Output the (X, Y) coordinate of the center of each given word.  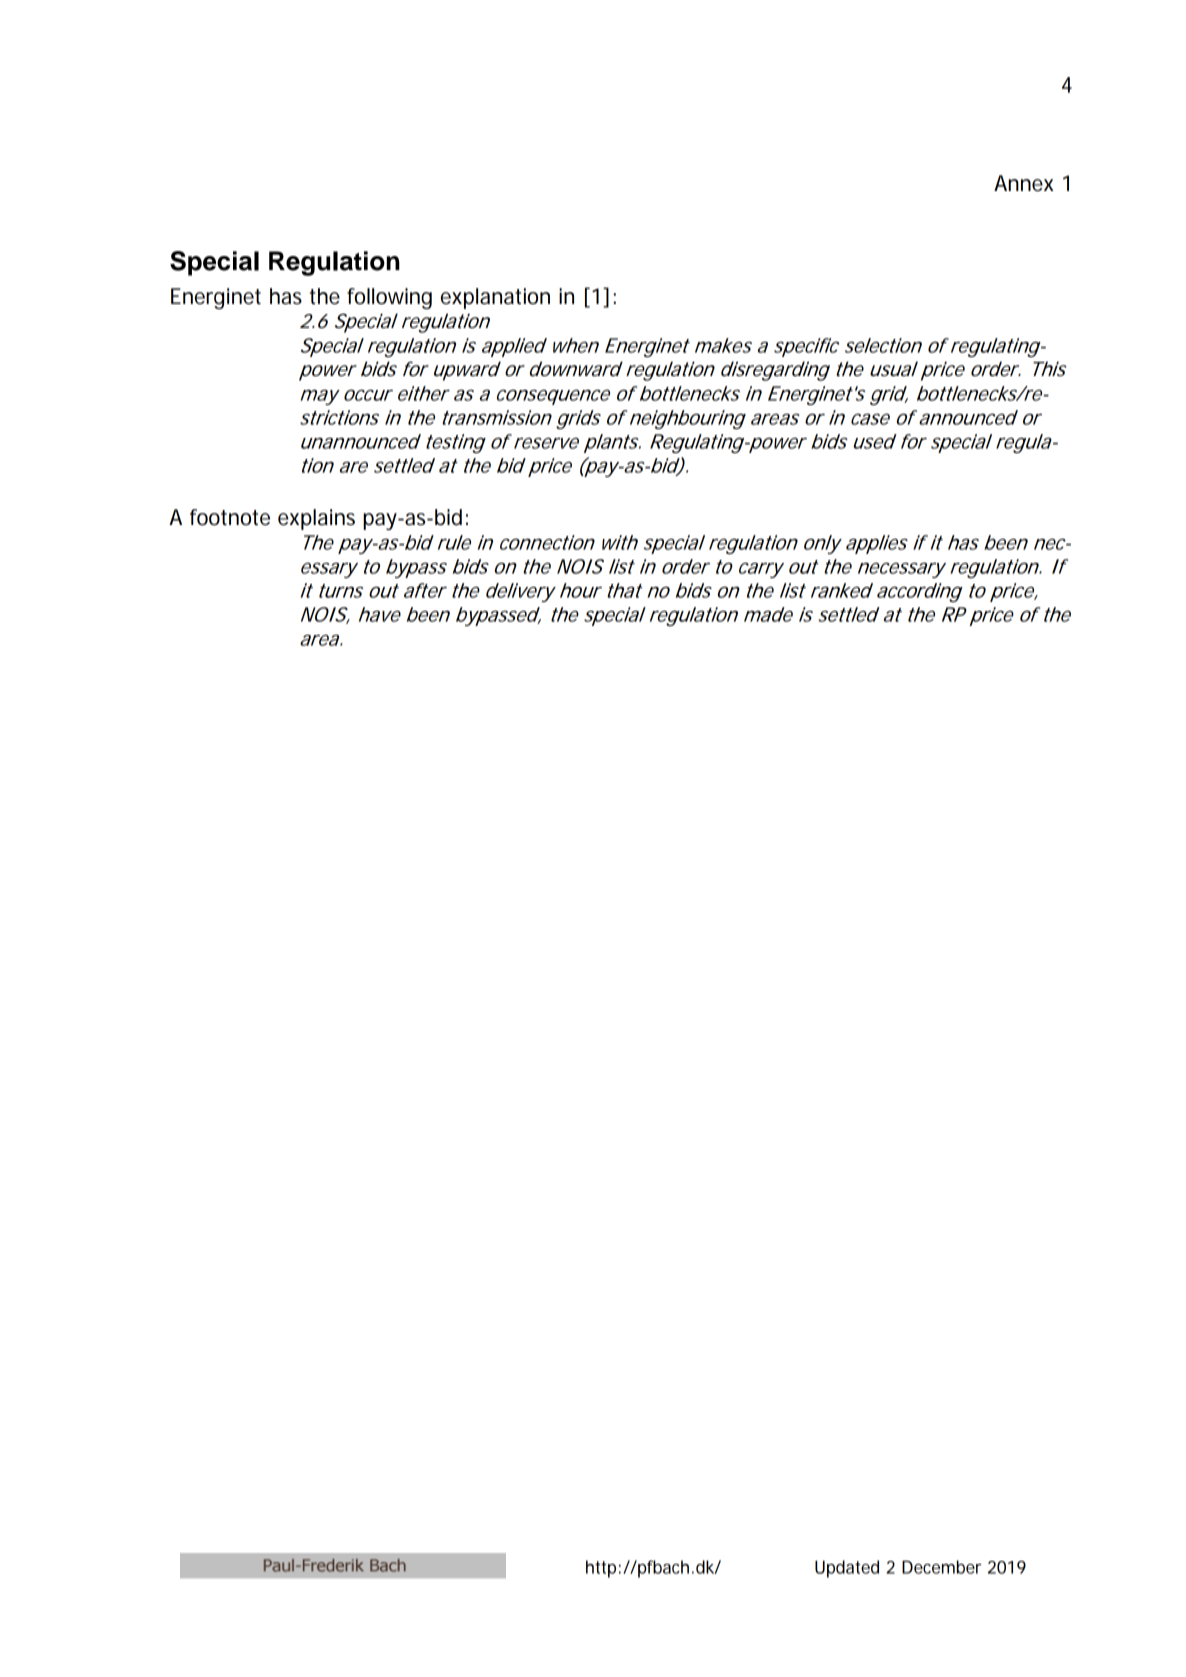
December (941, 1567)
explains (316, 519)
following (389, 298)
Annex (1023, 183)
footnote (230, 517)
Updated (847, 1569)
